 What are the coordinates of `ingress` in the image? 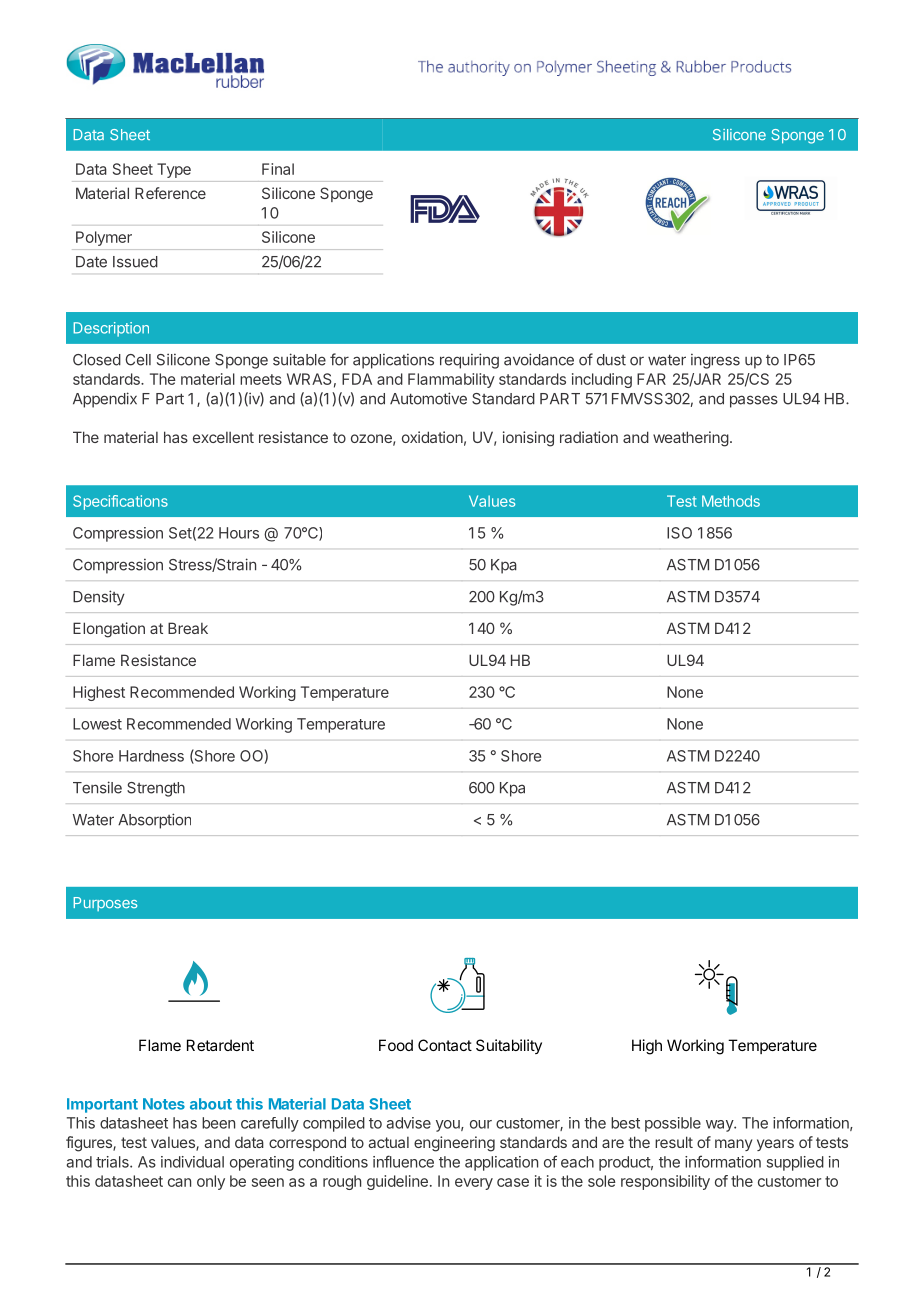 It's located at (715, 361).
